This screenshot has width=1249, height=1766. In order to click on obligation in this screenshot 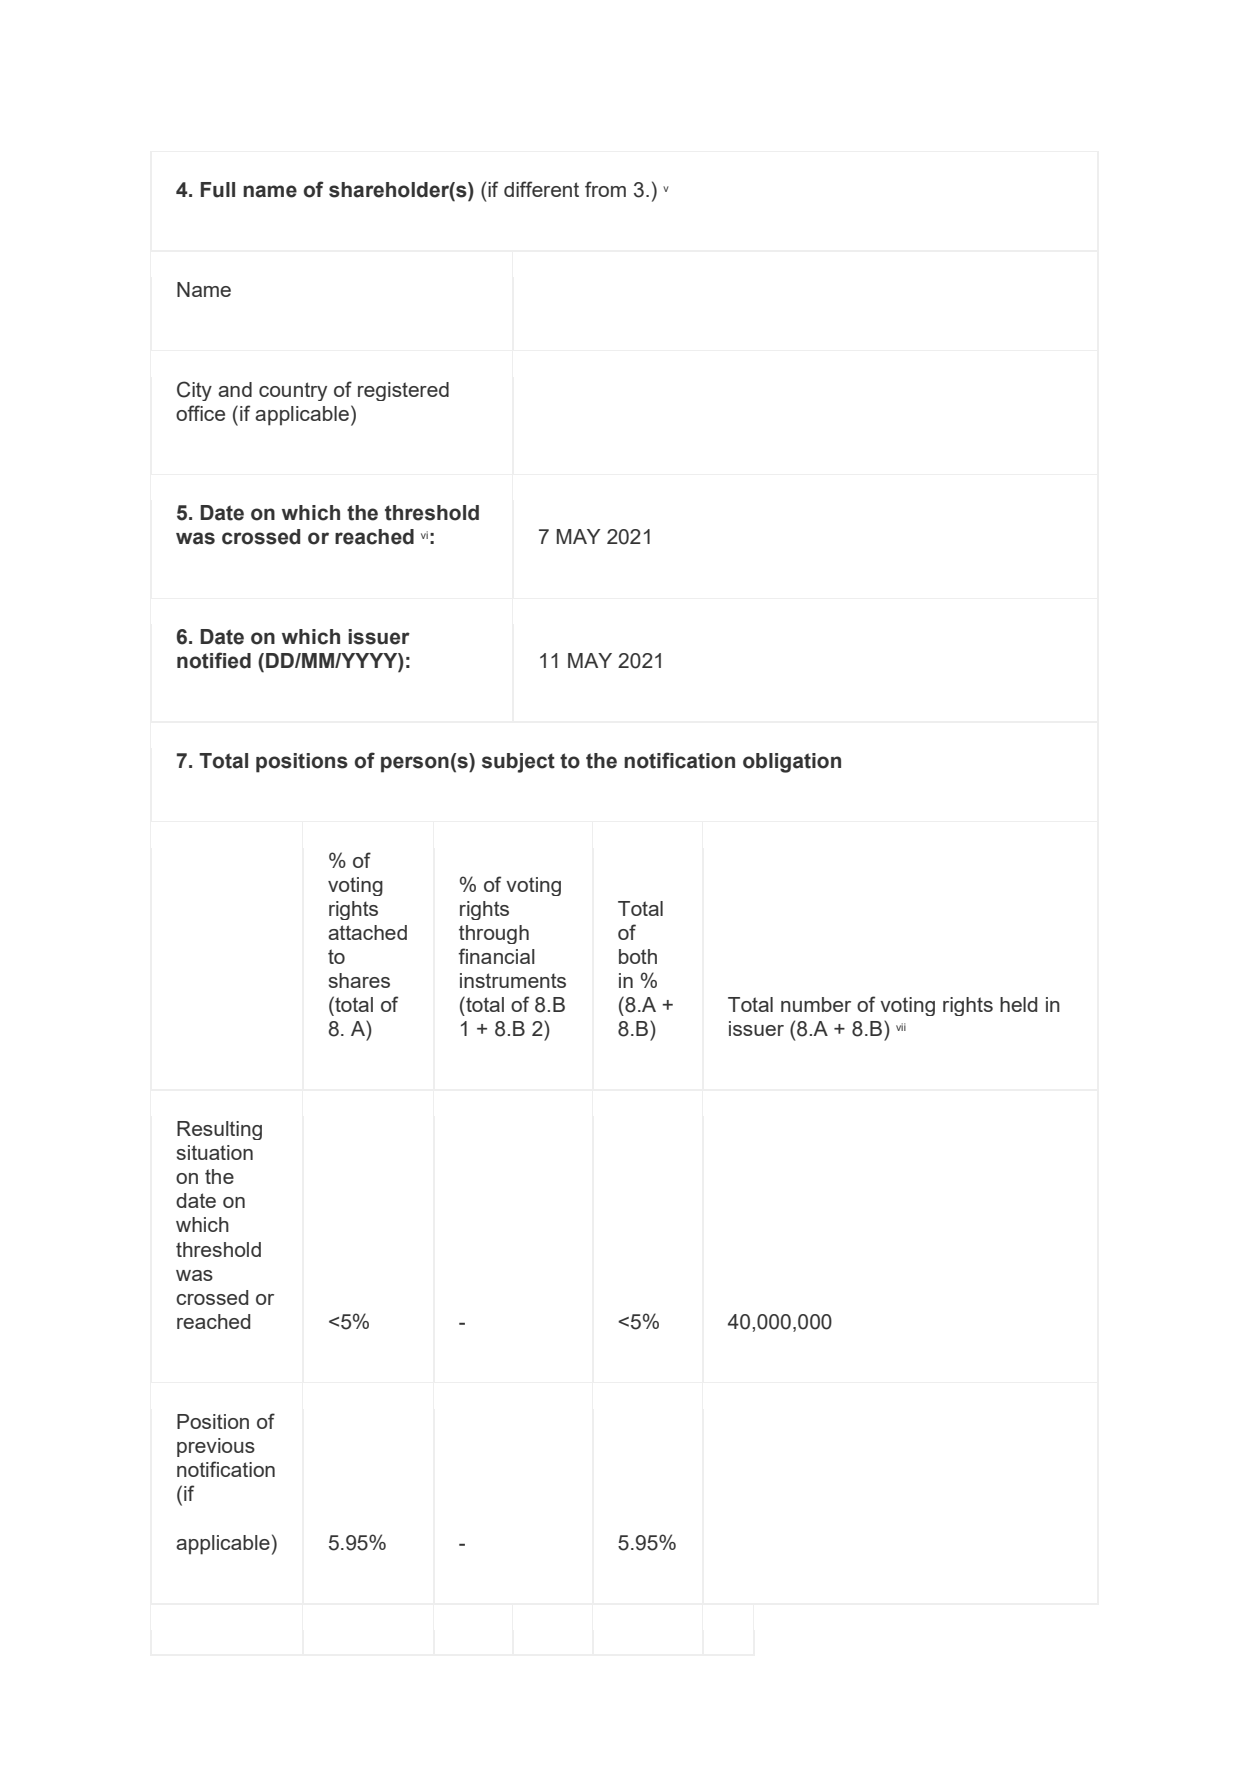, I will do `click(792, 763)`.
